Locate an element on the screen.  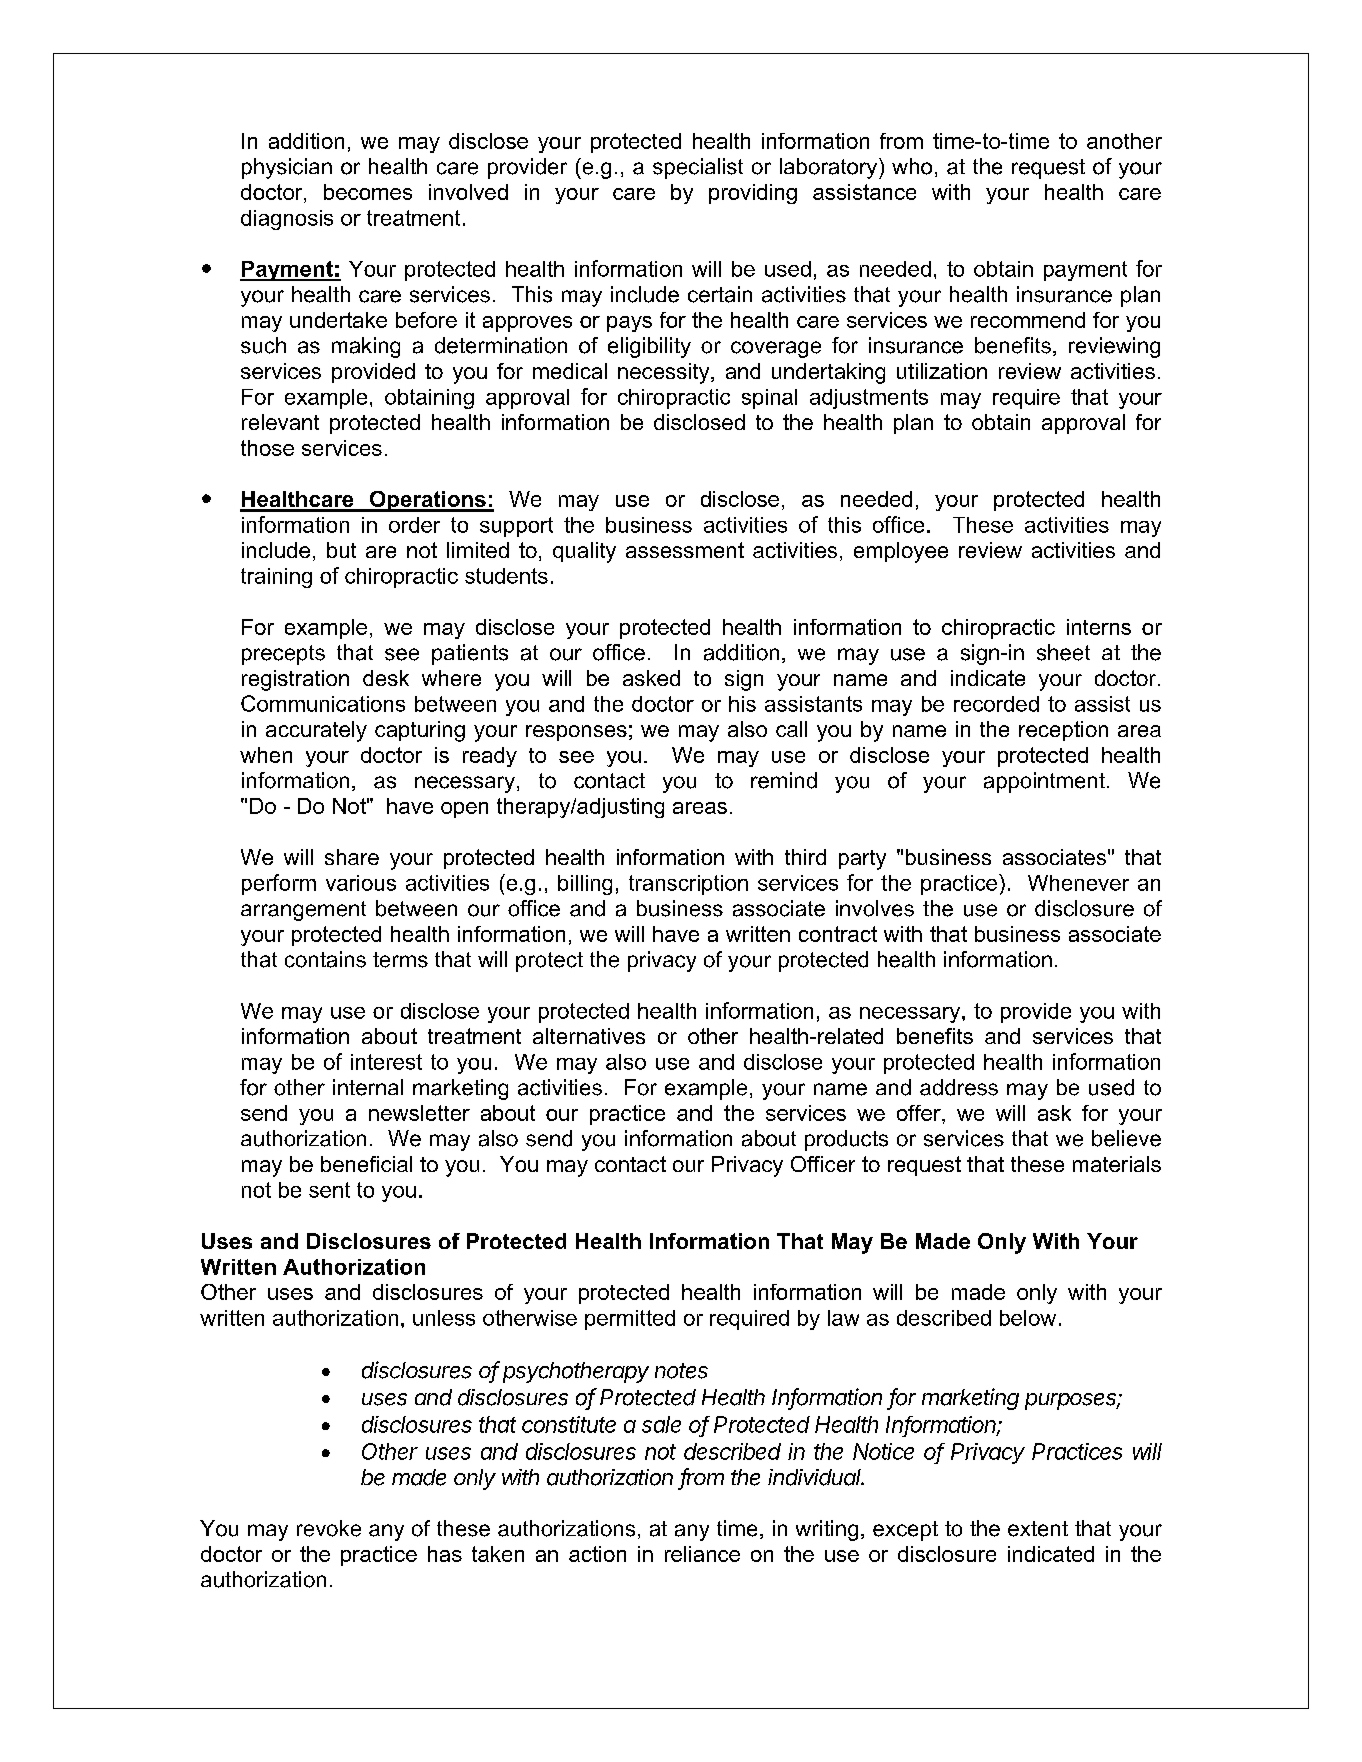
address is located at coordinates (959, 1087).
